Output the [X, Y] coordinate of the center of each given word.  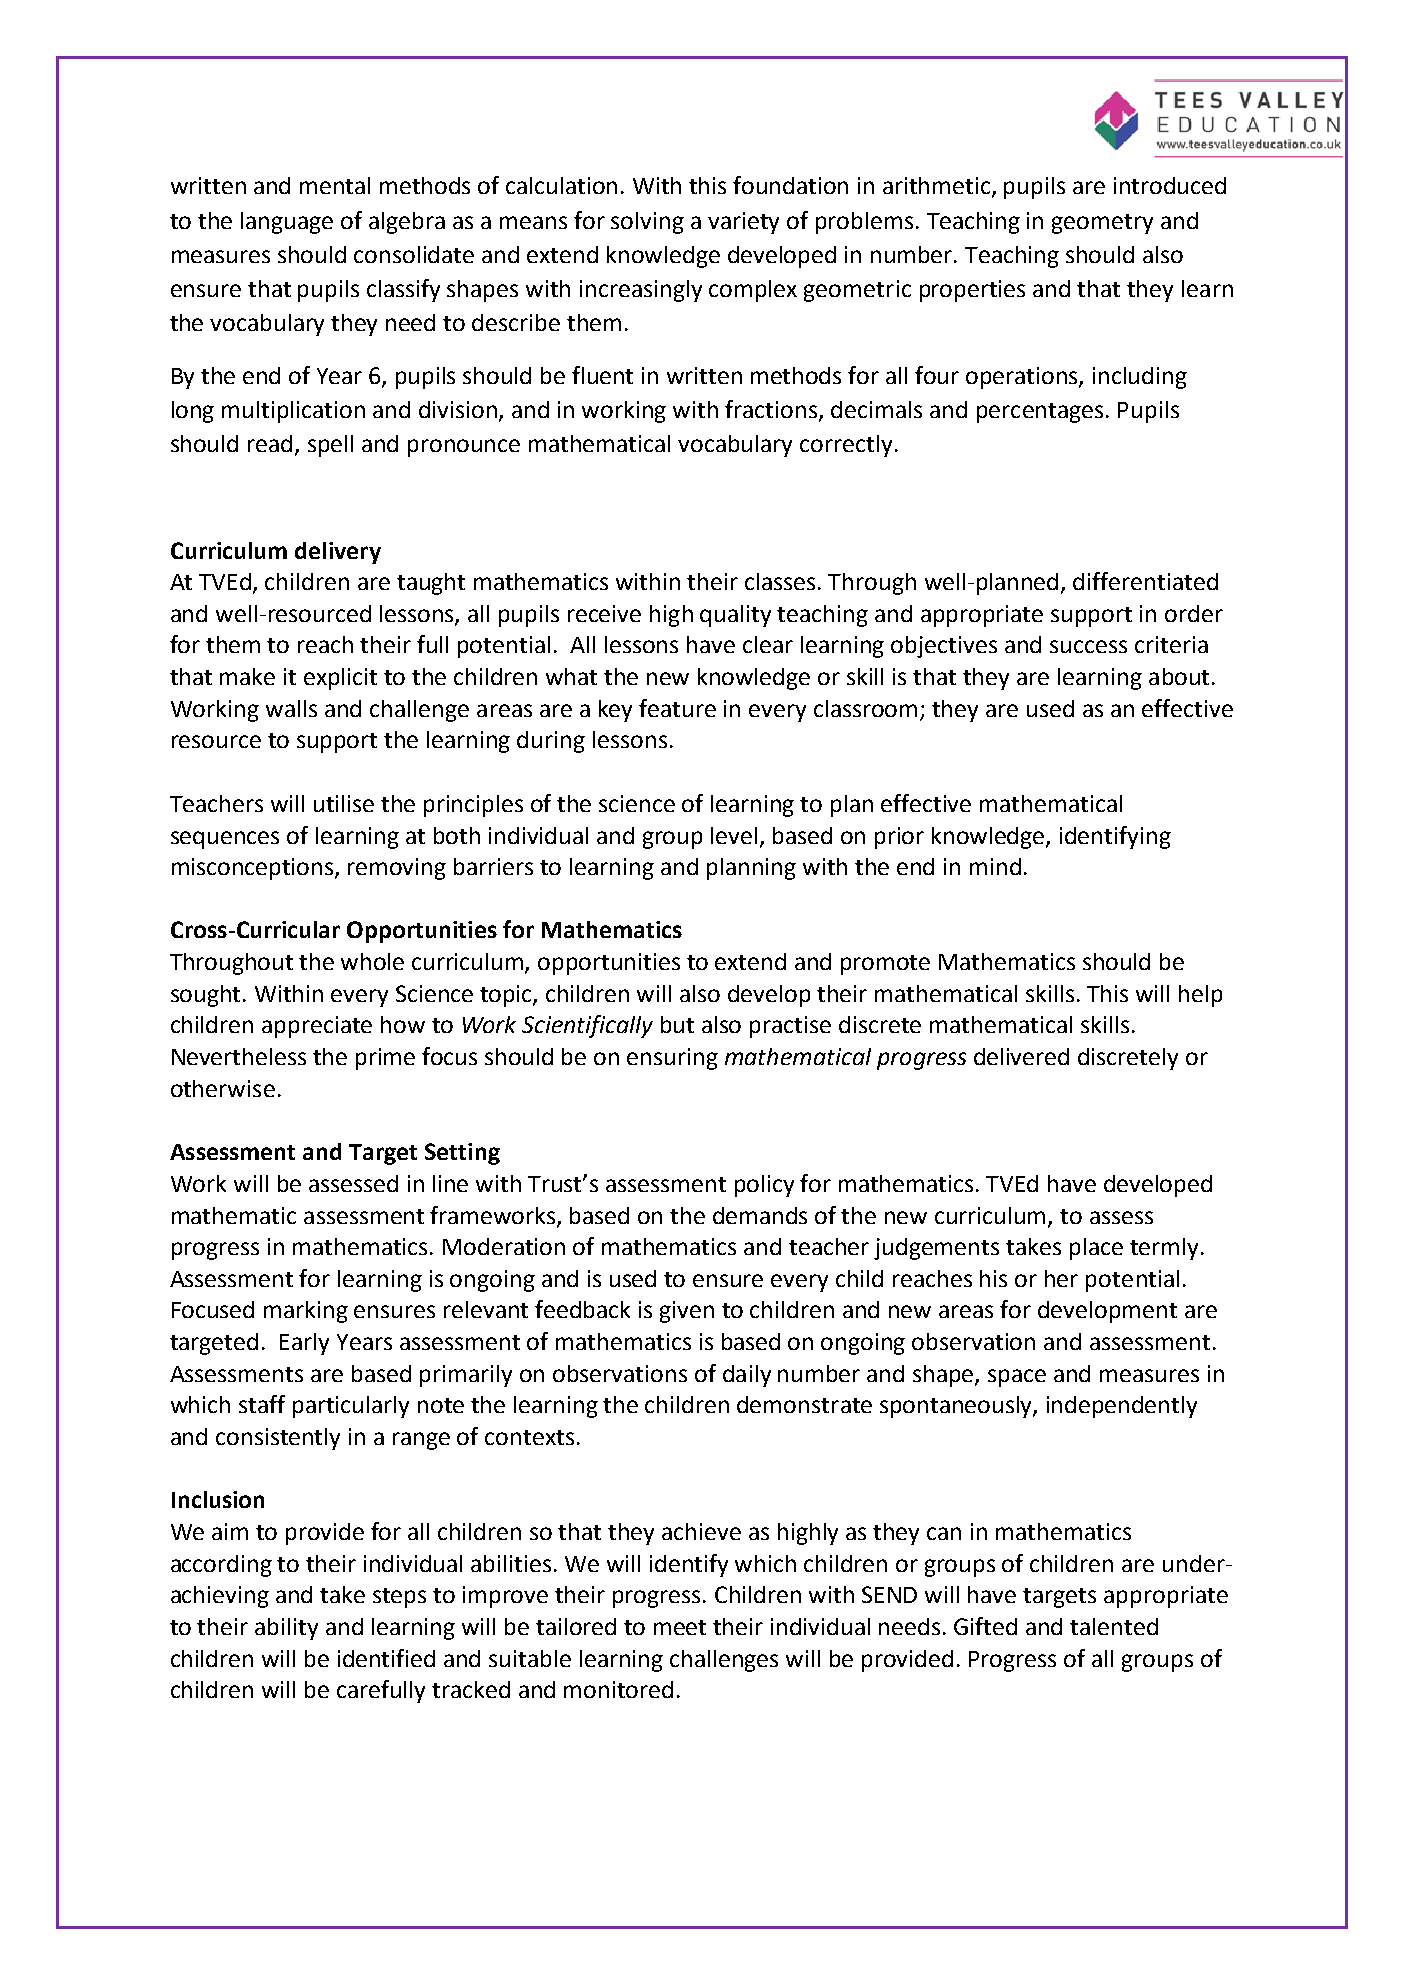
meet [680, 1627]
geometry [1102, 224]
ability [286, 1629]
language [287, 223]
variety [743, 223]
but [677, 1024]
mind [995, 866]
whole [372, 961]
